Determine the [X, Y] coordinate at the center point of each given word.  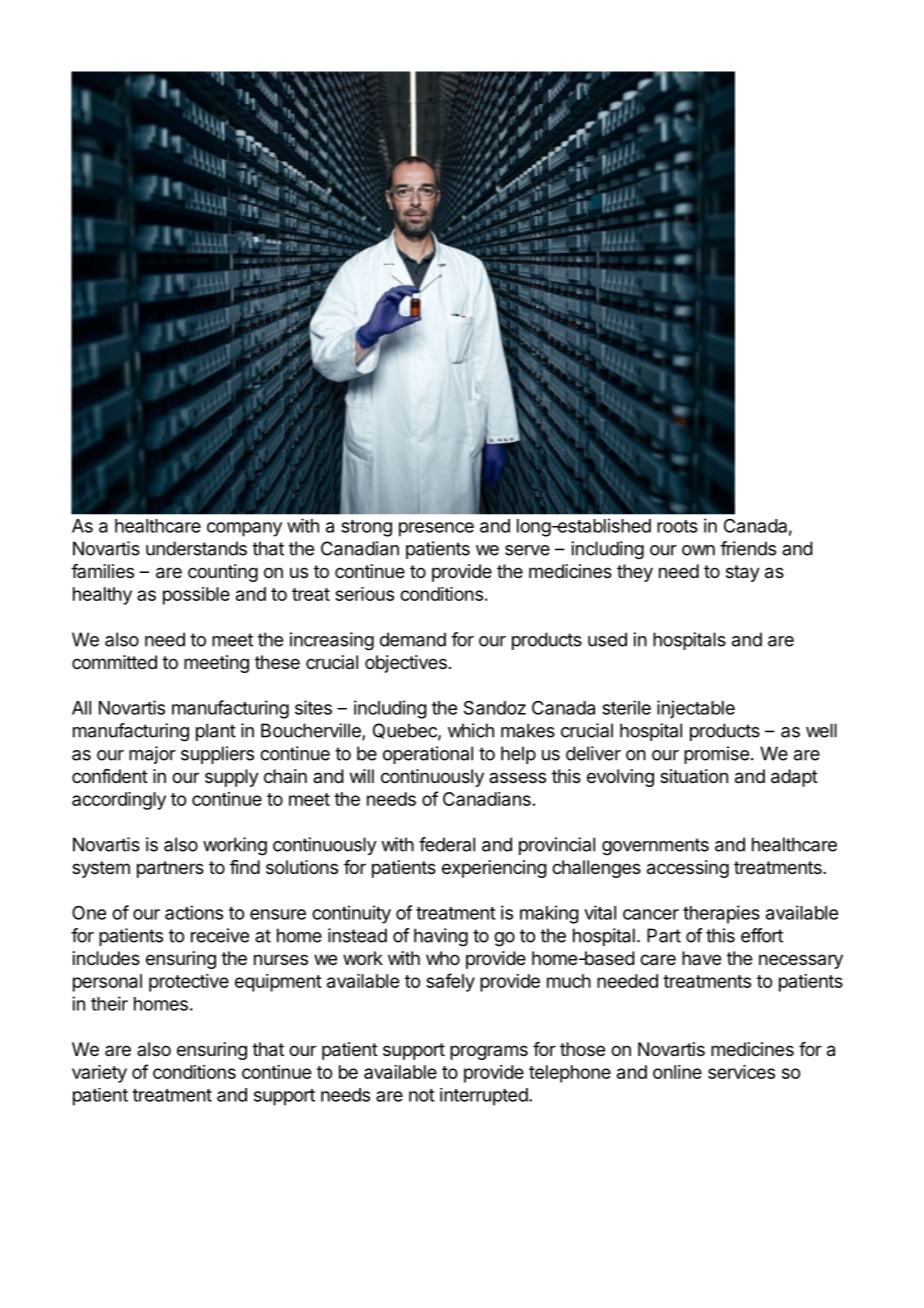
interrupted [484, 1097]
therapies [721, 914]
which [471, 730]
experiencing [494, 869]
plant [216, 732]
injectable [696, 709]
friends [748, 548]
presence [436, 529]
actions [194, 912]
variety [99, 1074]
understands [196, 548]
